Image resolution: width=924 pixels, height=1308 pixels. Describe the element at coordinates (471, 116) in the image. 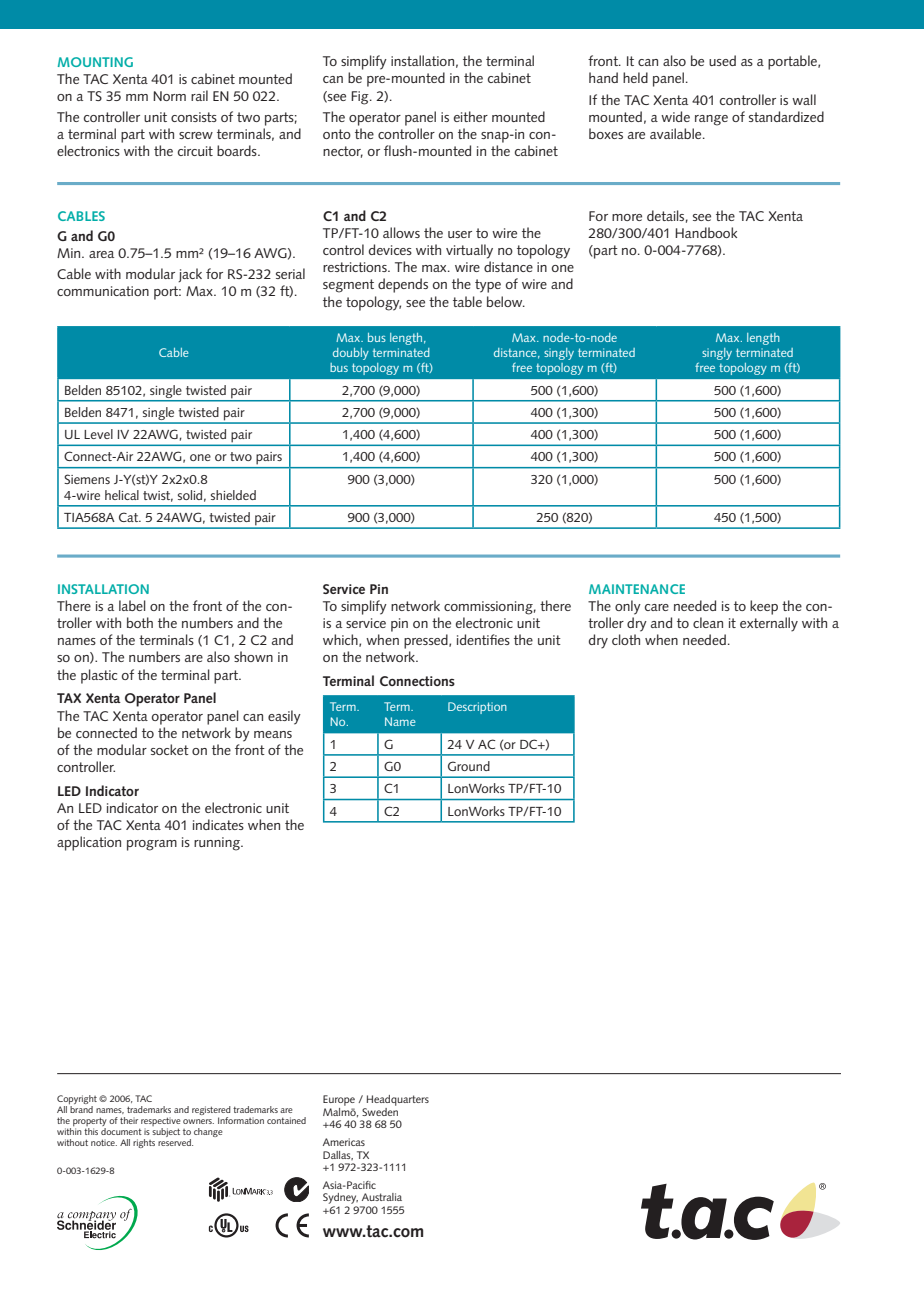

I see `either` at that location.
